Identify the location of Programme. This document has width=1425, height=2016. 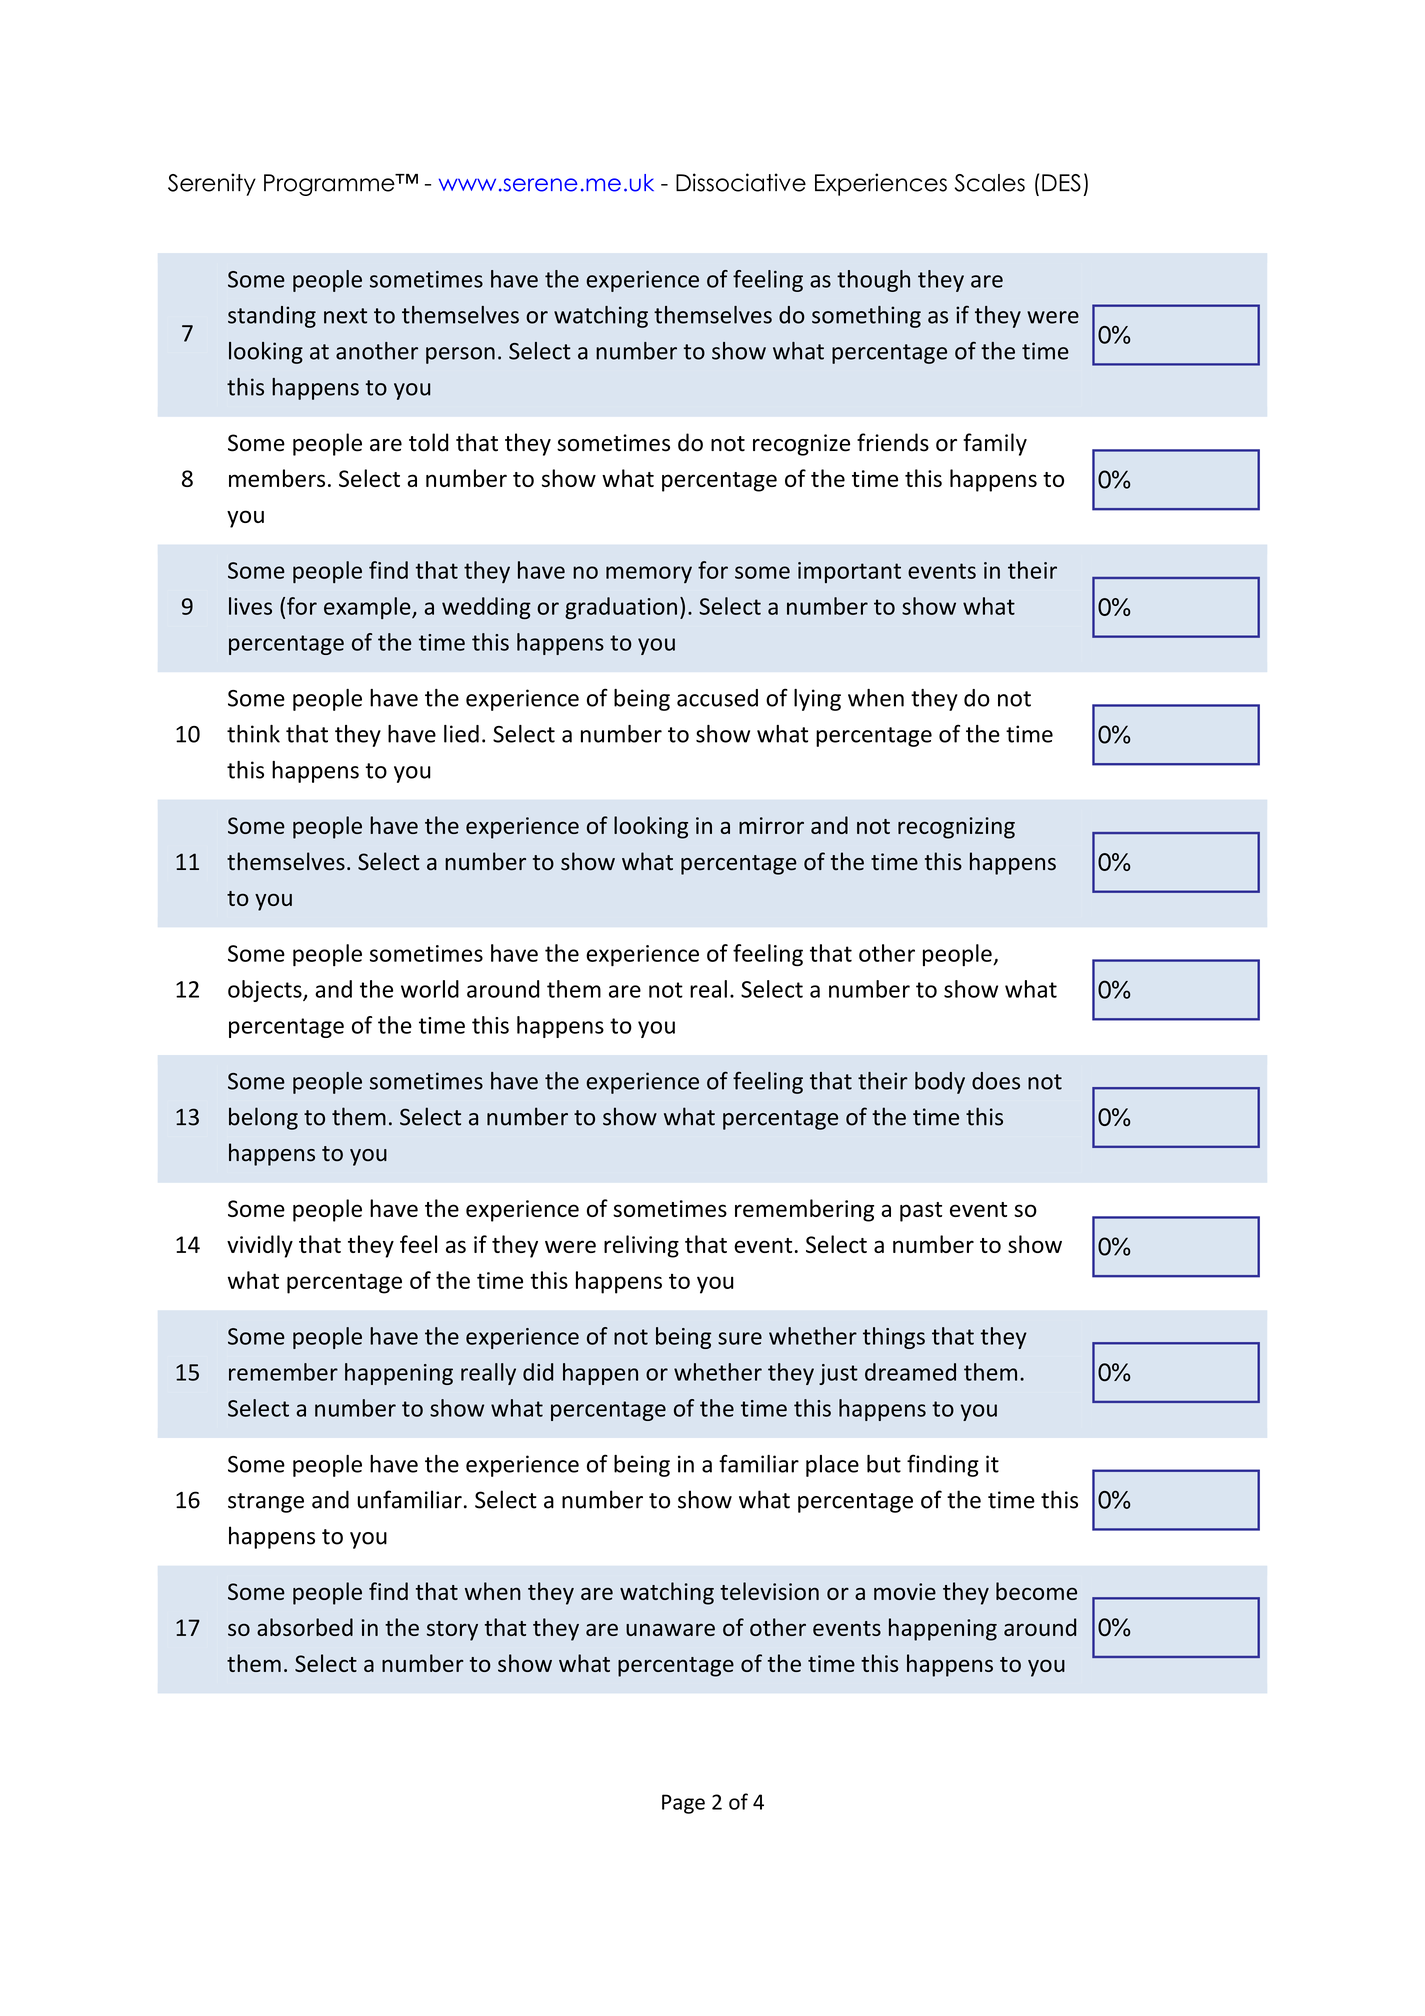
(330, 185).
